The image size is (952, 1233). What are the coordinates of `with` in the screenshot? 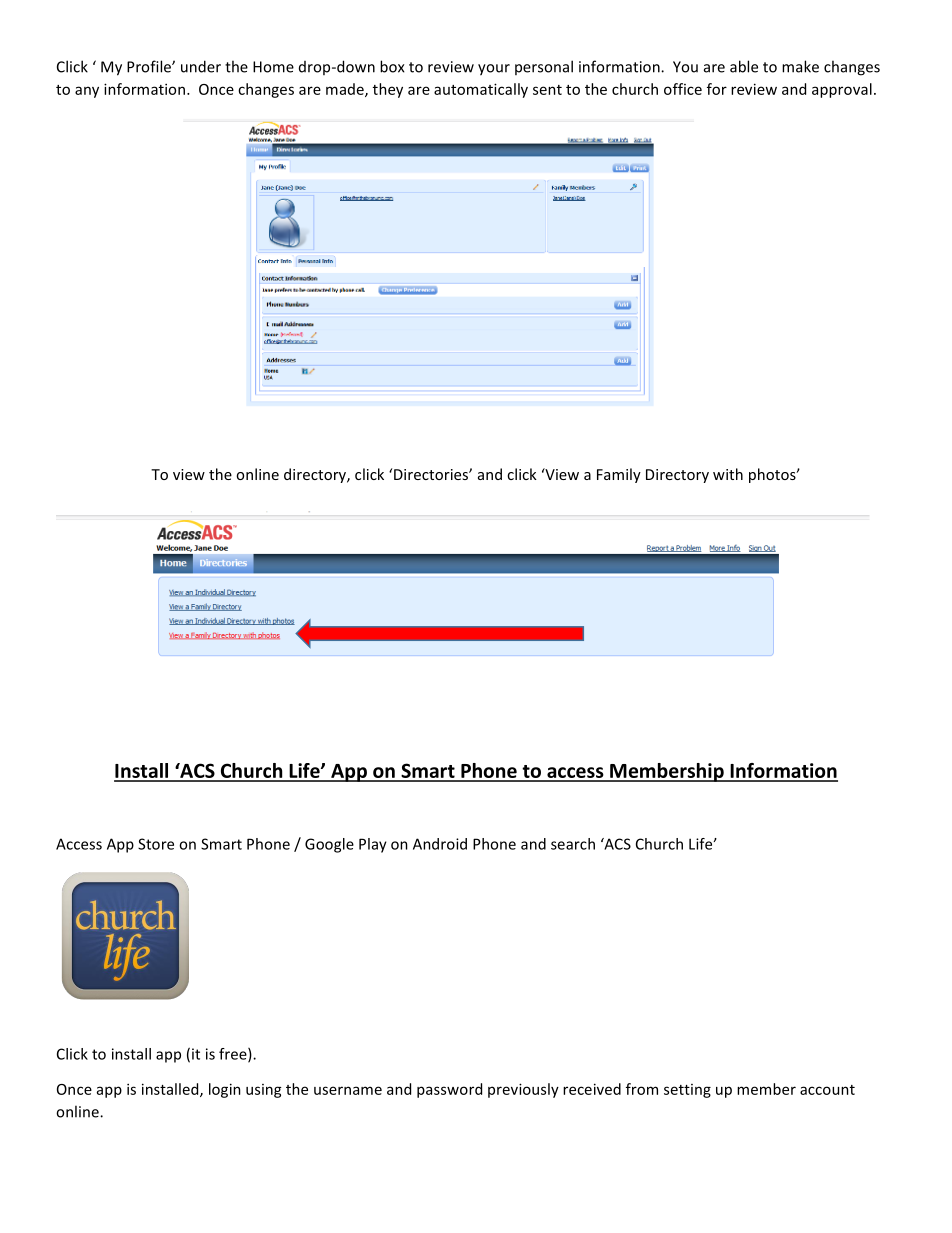 It's located at (728, 474).
